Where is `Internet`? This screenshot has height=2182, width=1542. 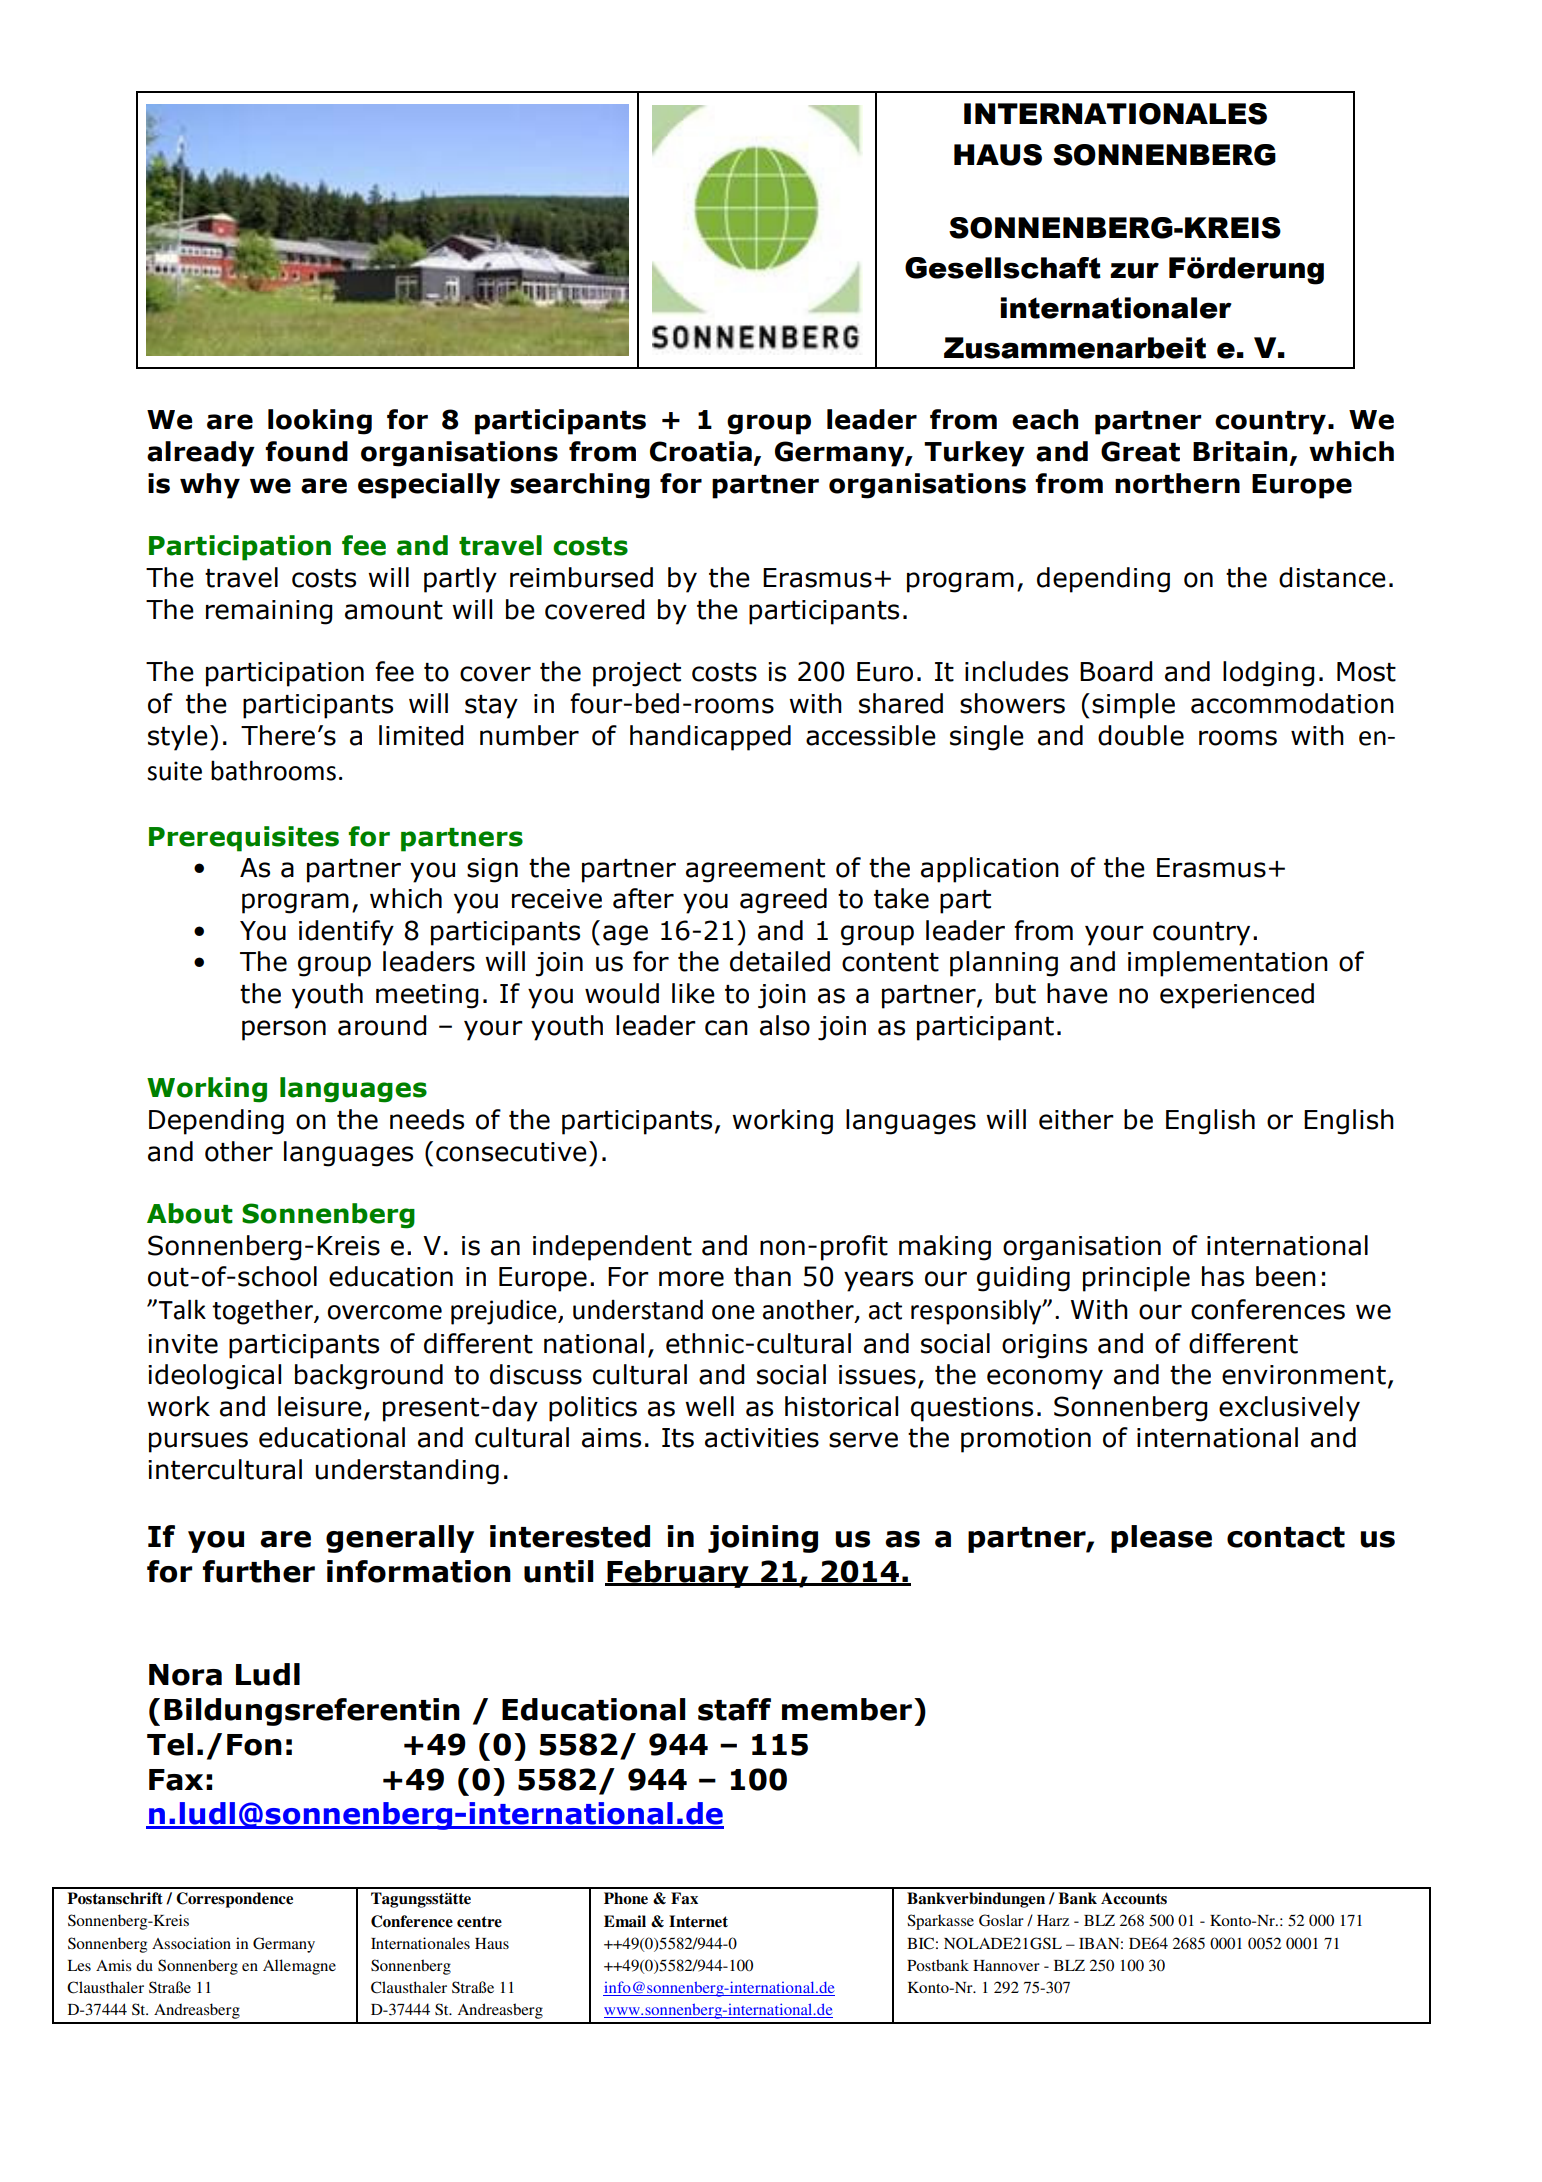
Internet is located at coordinates (698, 1921).
